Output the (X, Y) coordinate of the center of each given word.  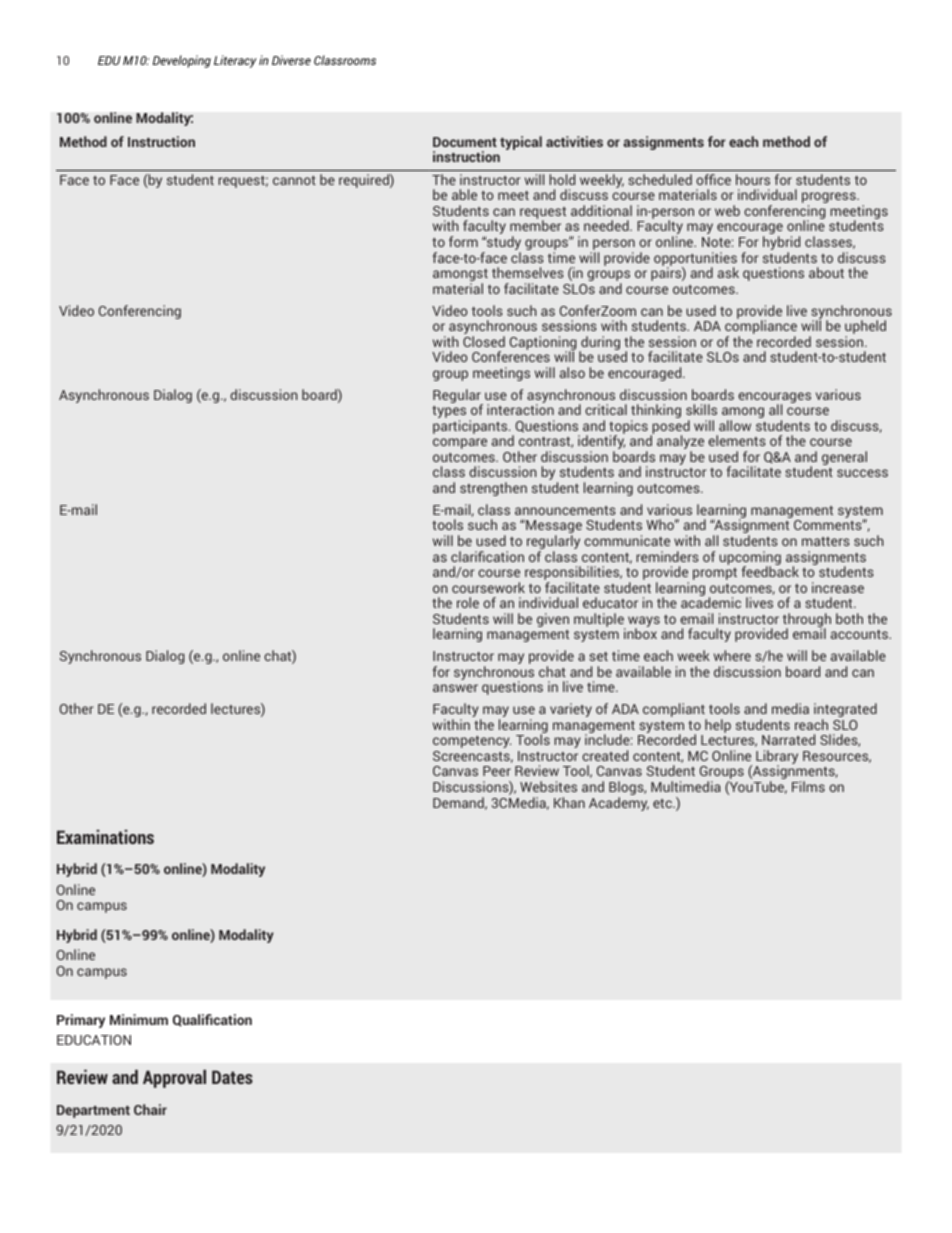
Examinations (105, 837)
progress (830, 199)
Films (808, 786)
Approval (174, 1079)
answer (455, 688)
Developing (182, 61)
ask (728, 272)
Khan (569, 802)
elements (737, 440)
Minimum (139, 1019)
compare (460, 443)
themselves (528, 272)
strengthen (493, 489)
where (732, 655)
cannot (294, 180)
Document (465, 142)
